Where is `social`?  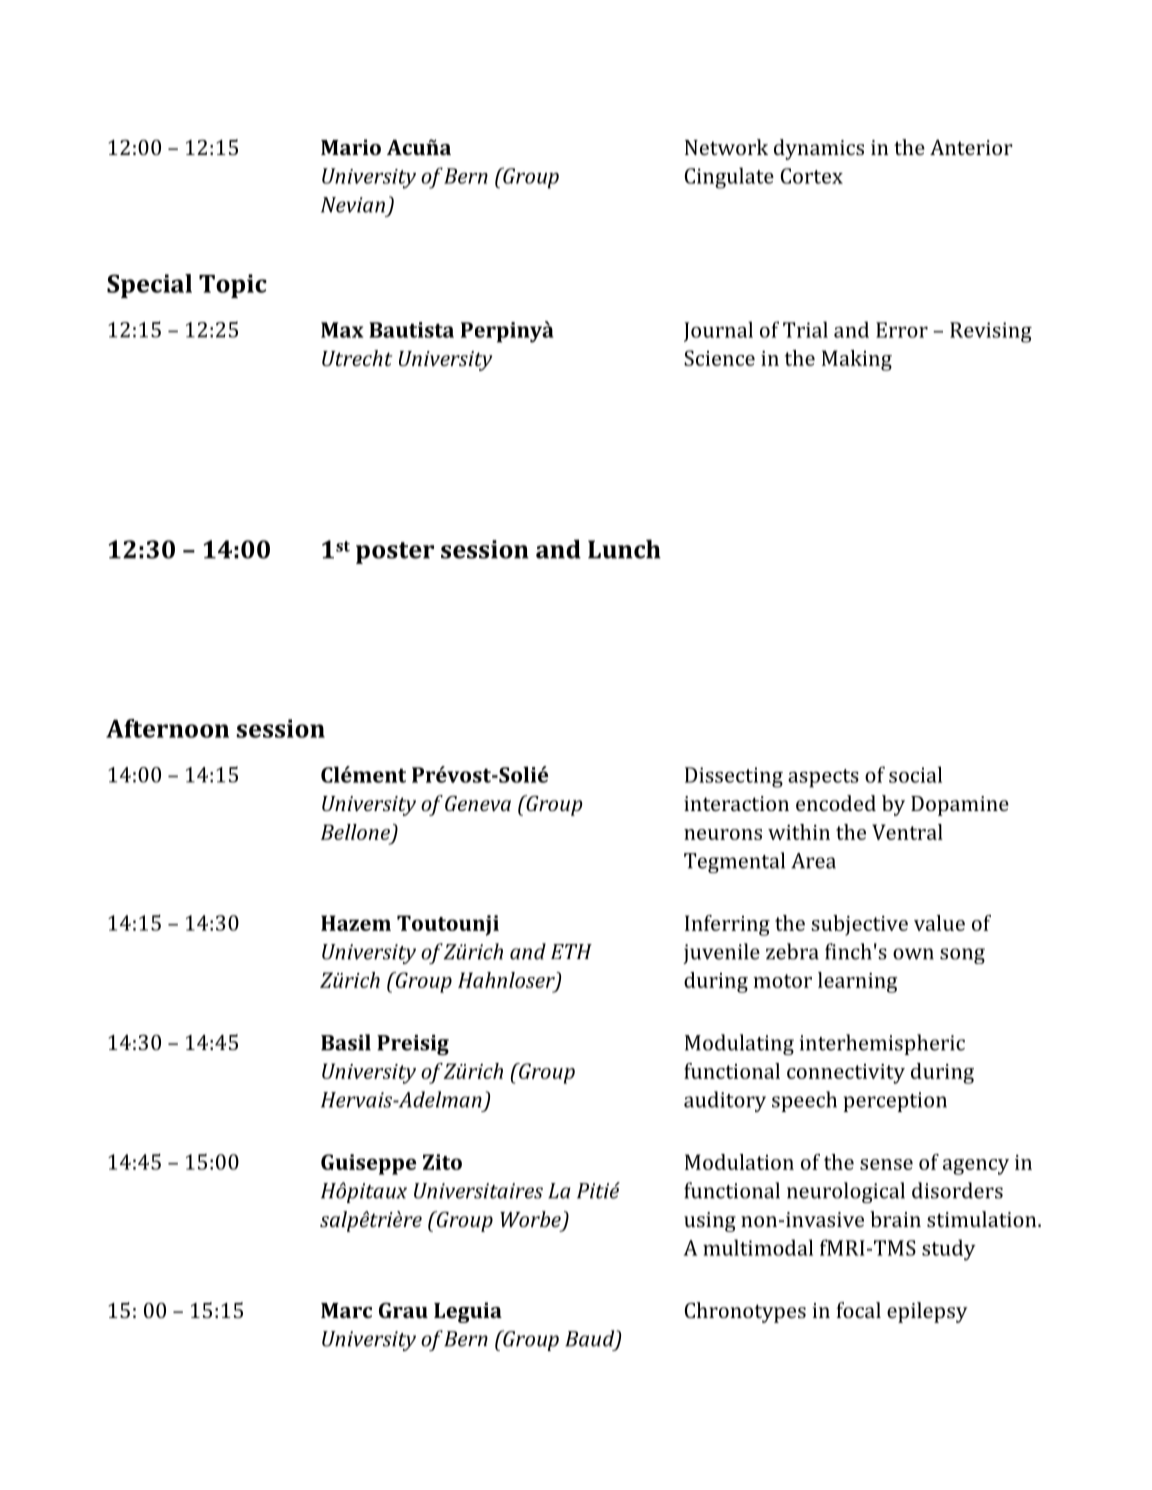 social is located at coordinates (915, 774).
